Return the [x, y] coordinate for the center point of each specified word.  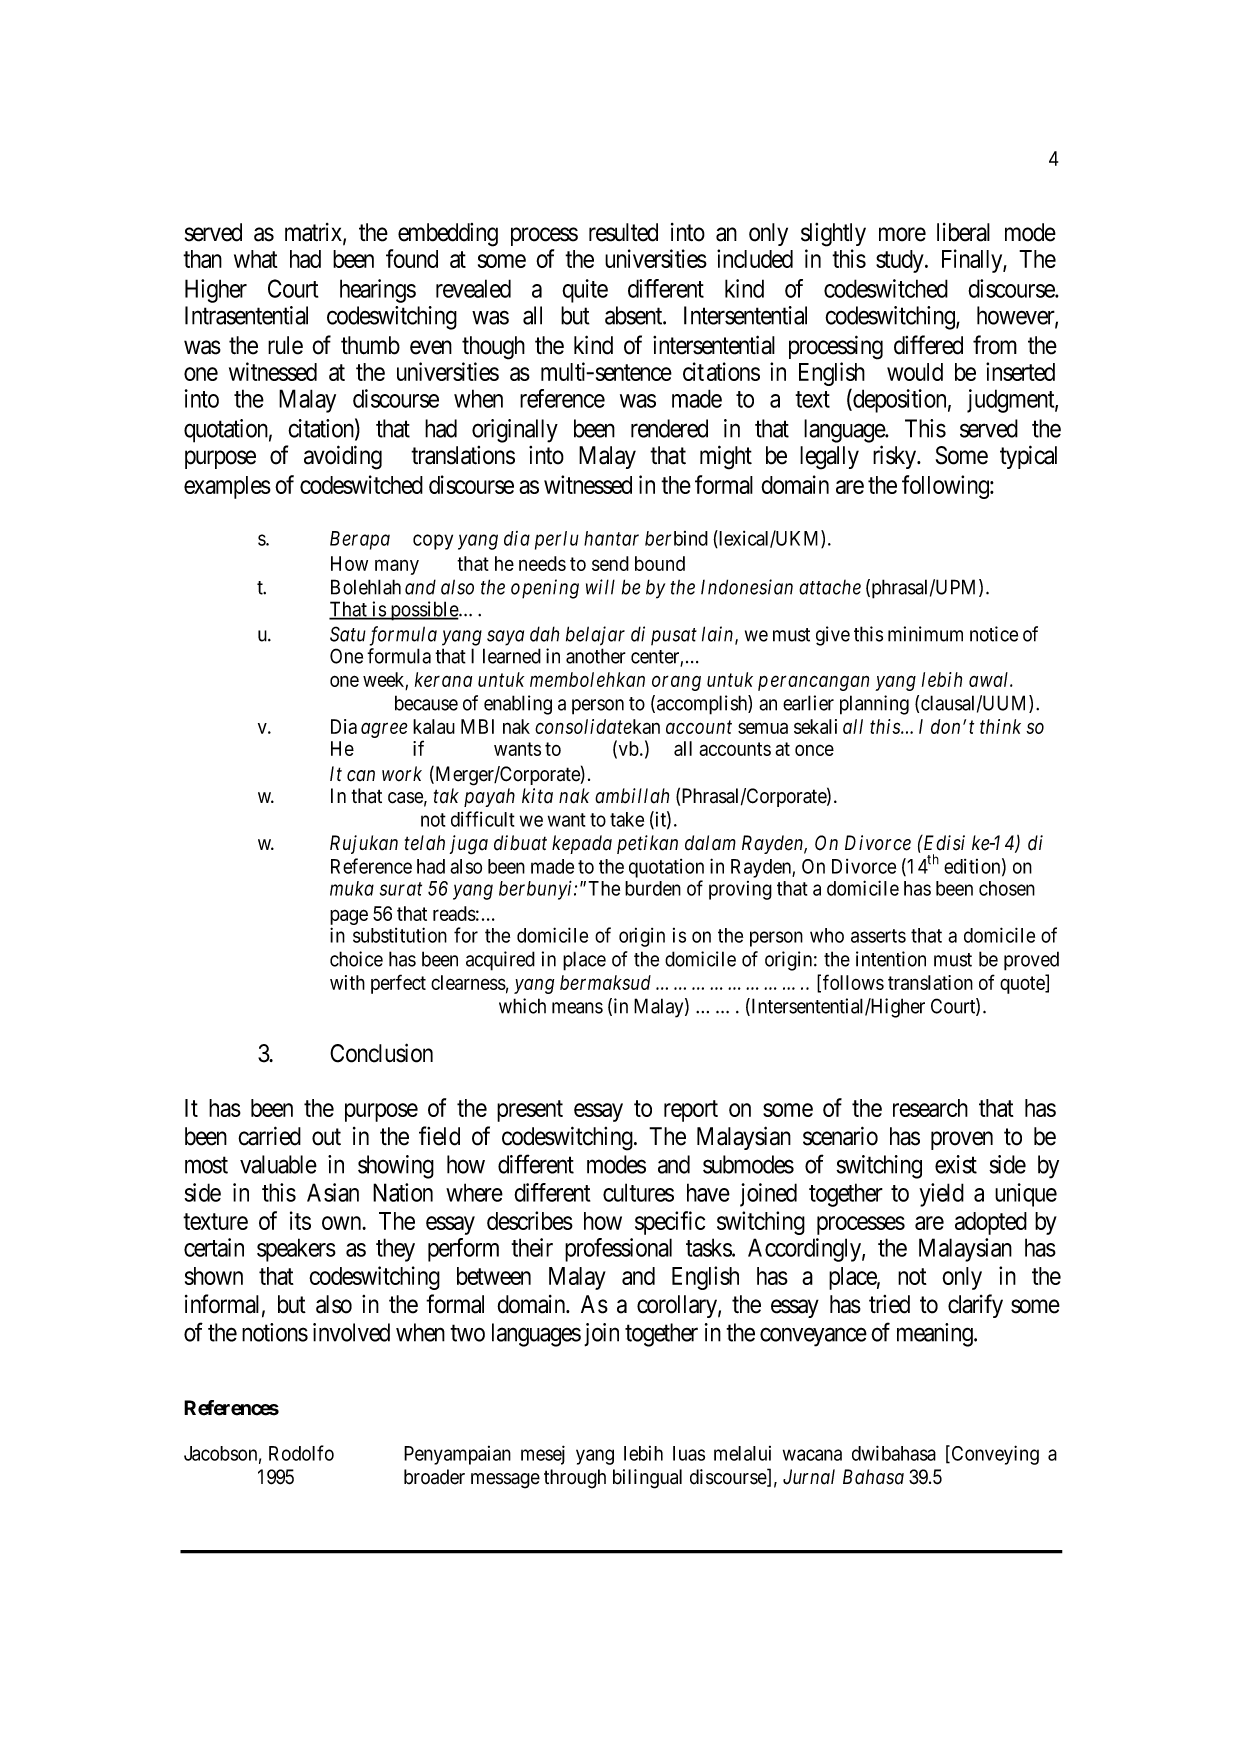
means [577, 1008]
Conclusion [381, 1053]
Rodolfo [301, 1453]
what [256, 259]
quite [585, 291]
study [901, 261]
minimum [925, 634]
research [930, 1108]
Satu [348, 634]
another [596, 656]
